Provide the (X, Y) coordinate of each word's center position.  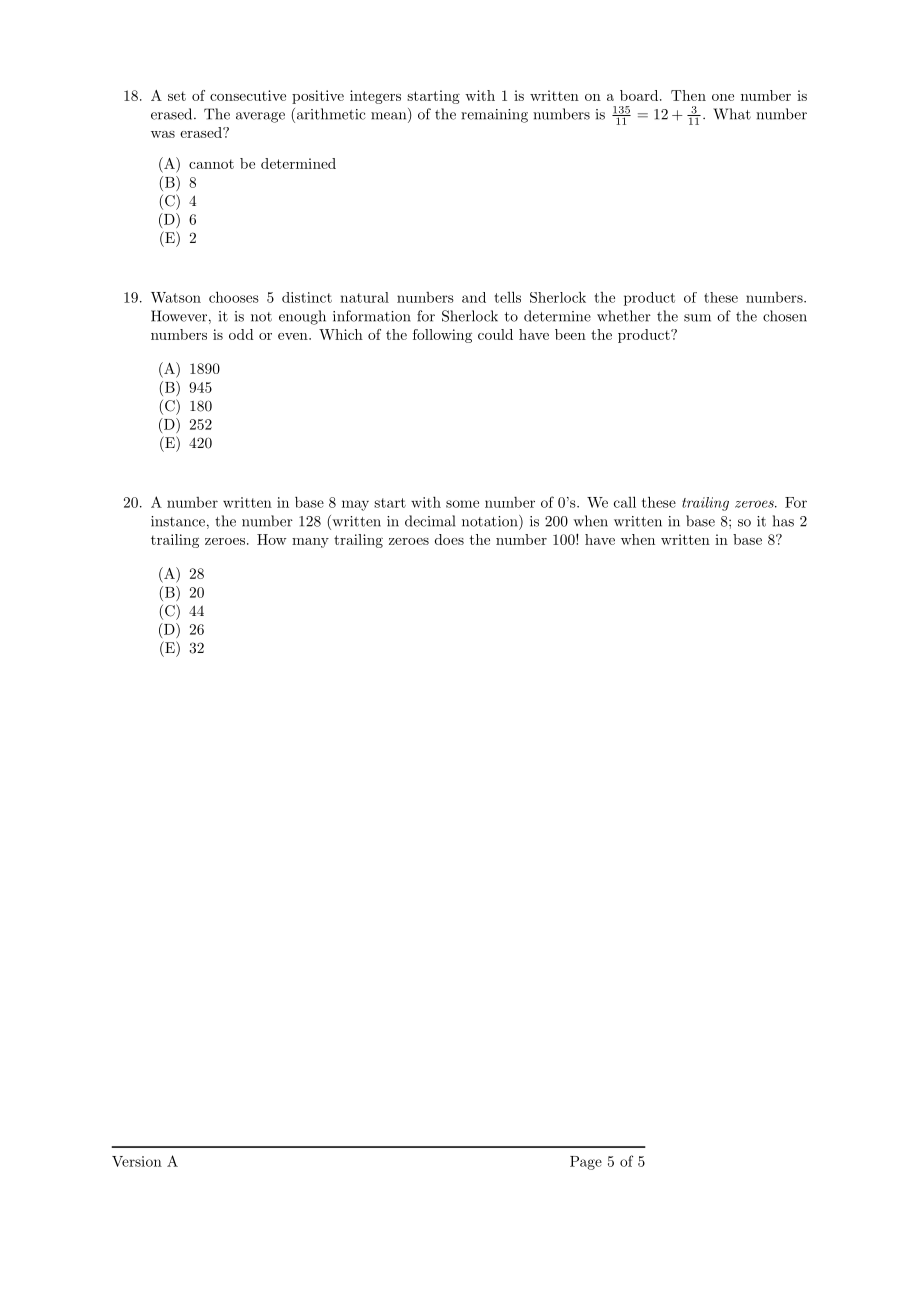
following (442, 336)
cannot (211, 164)
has (783, 521)
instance (178, 521)
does (449, 539)
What (732, 114)
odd (241, 334)
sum (697, 318)
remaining (494, 116)
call (625, 502)
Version (137, 1161)
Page (586, 1163)
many (310, 543)
